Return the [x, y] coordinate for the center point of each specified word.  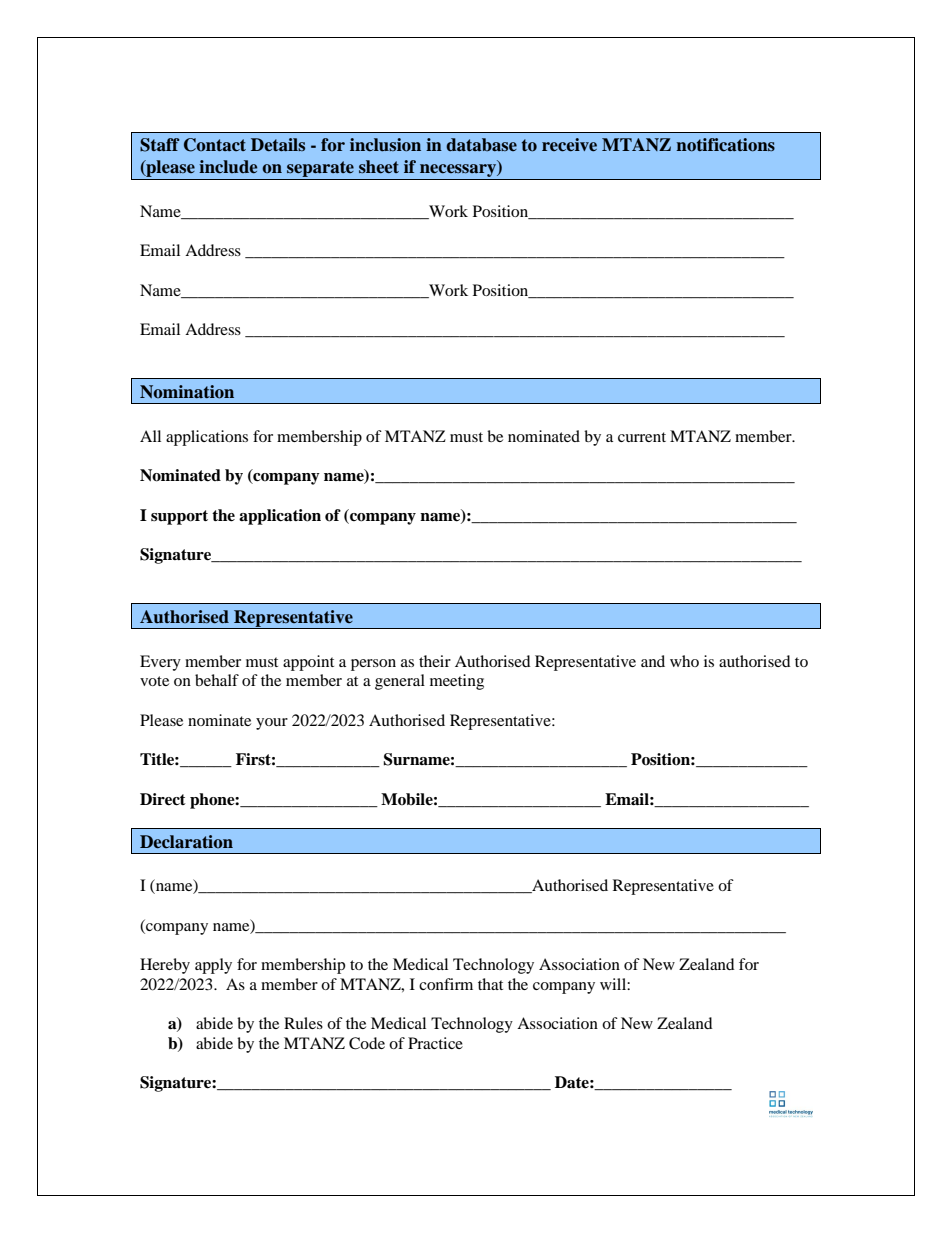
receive [569, 145]
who [684, 661]
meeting [457, 682]
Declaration [186, 841]
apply [213, 966]
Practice [435, 1043]
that [490, 984]
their [435, 661]
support [179, 517]
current [642, 437]
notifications [725, 145]
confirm [446, 984]
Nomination [187, 392]
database [481, 144]
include [228, 167]
